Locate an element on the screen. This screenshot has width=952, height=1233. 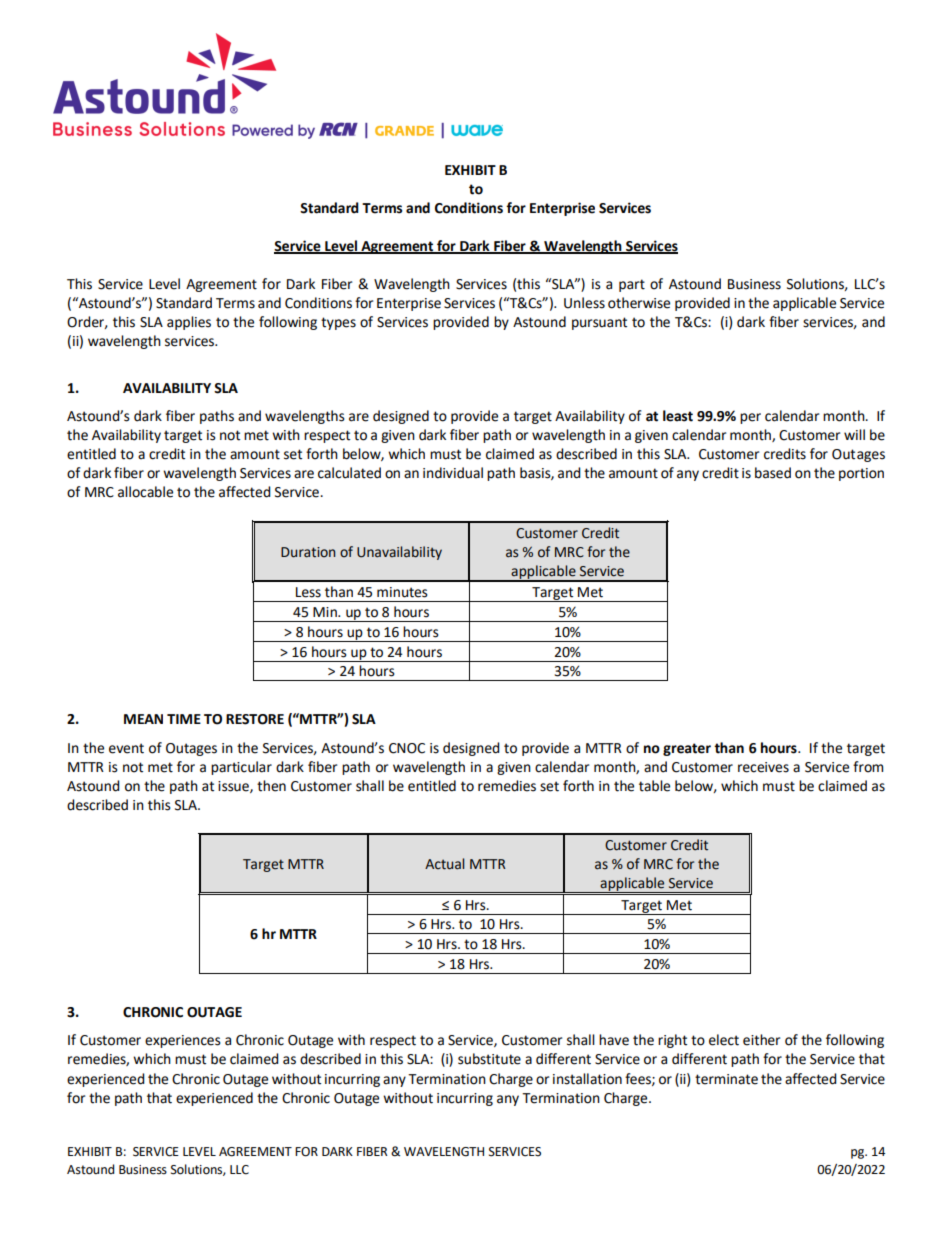
pursuant is located at coordinates (599, 323).
